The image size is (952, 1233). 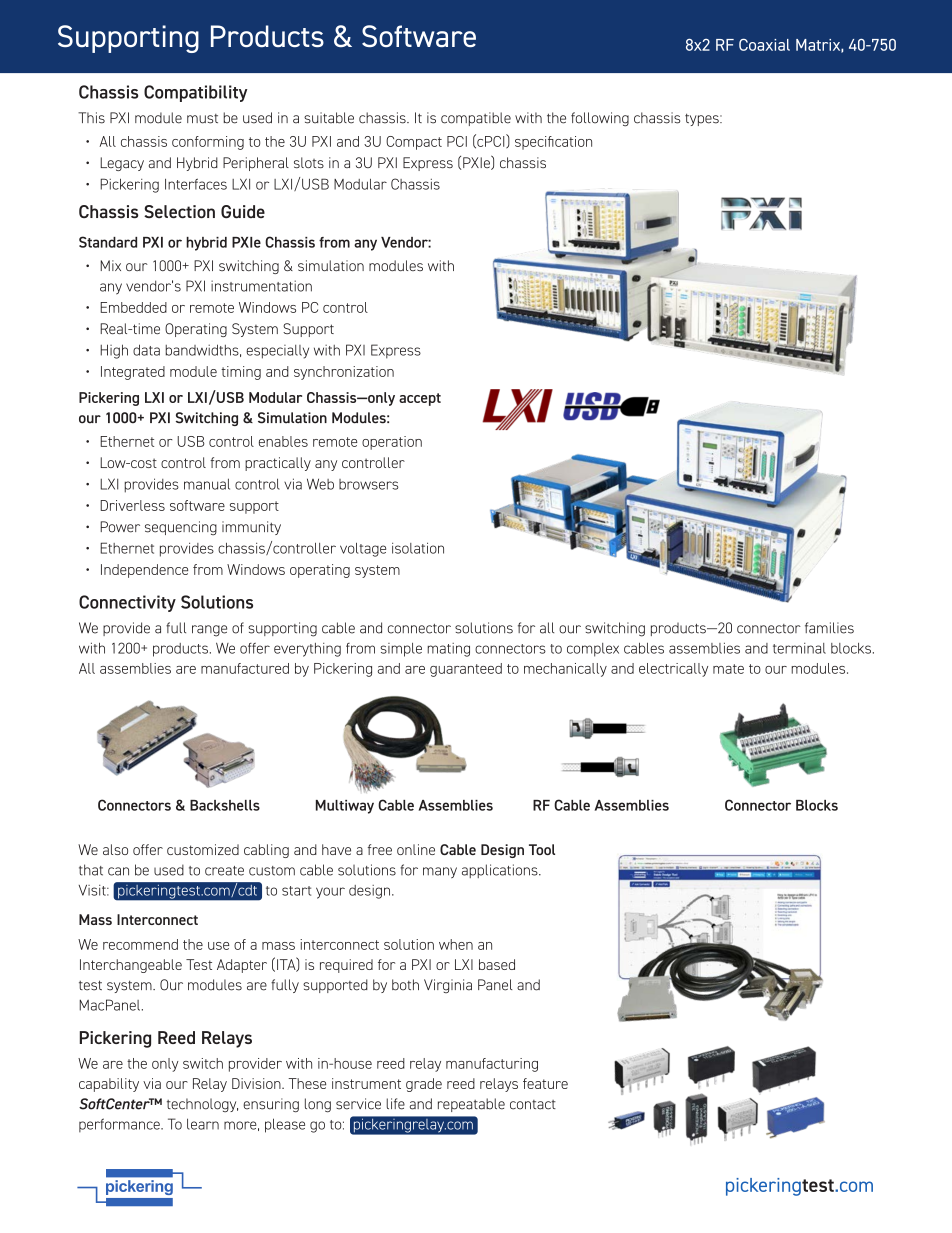 I want to click on repeatable, so click(x=471, y=1105).
